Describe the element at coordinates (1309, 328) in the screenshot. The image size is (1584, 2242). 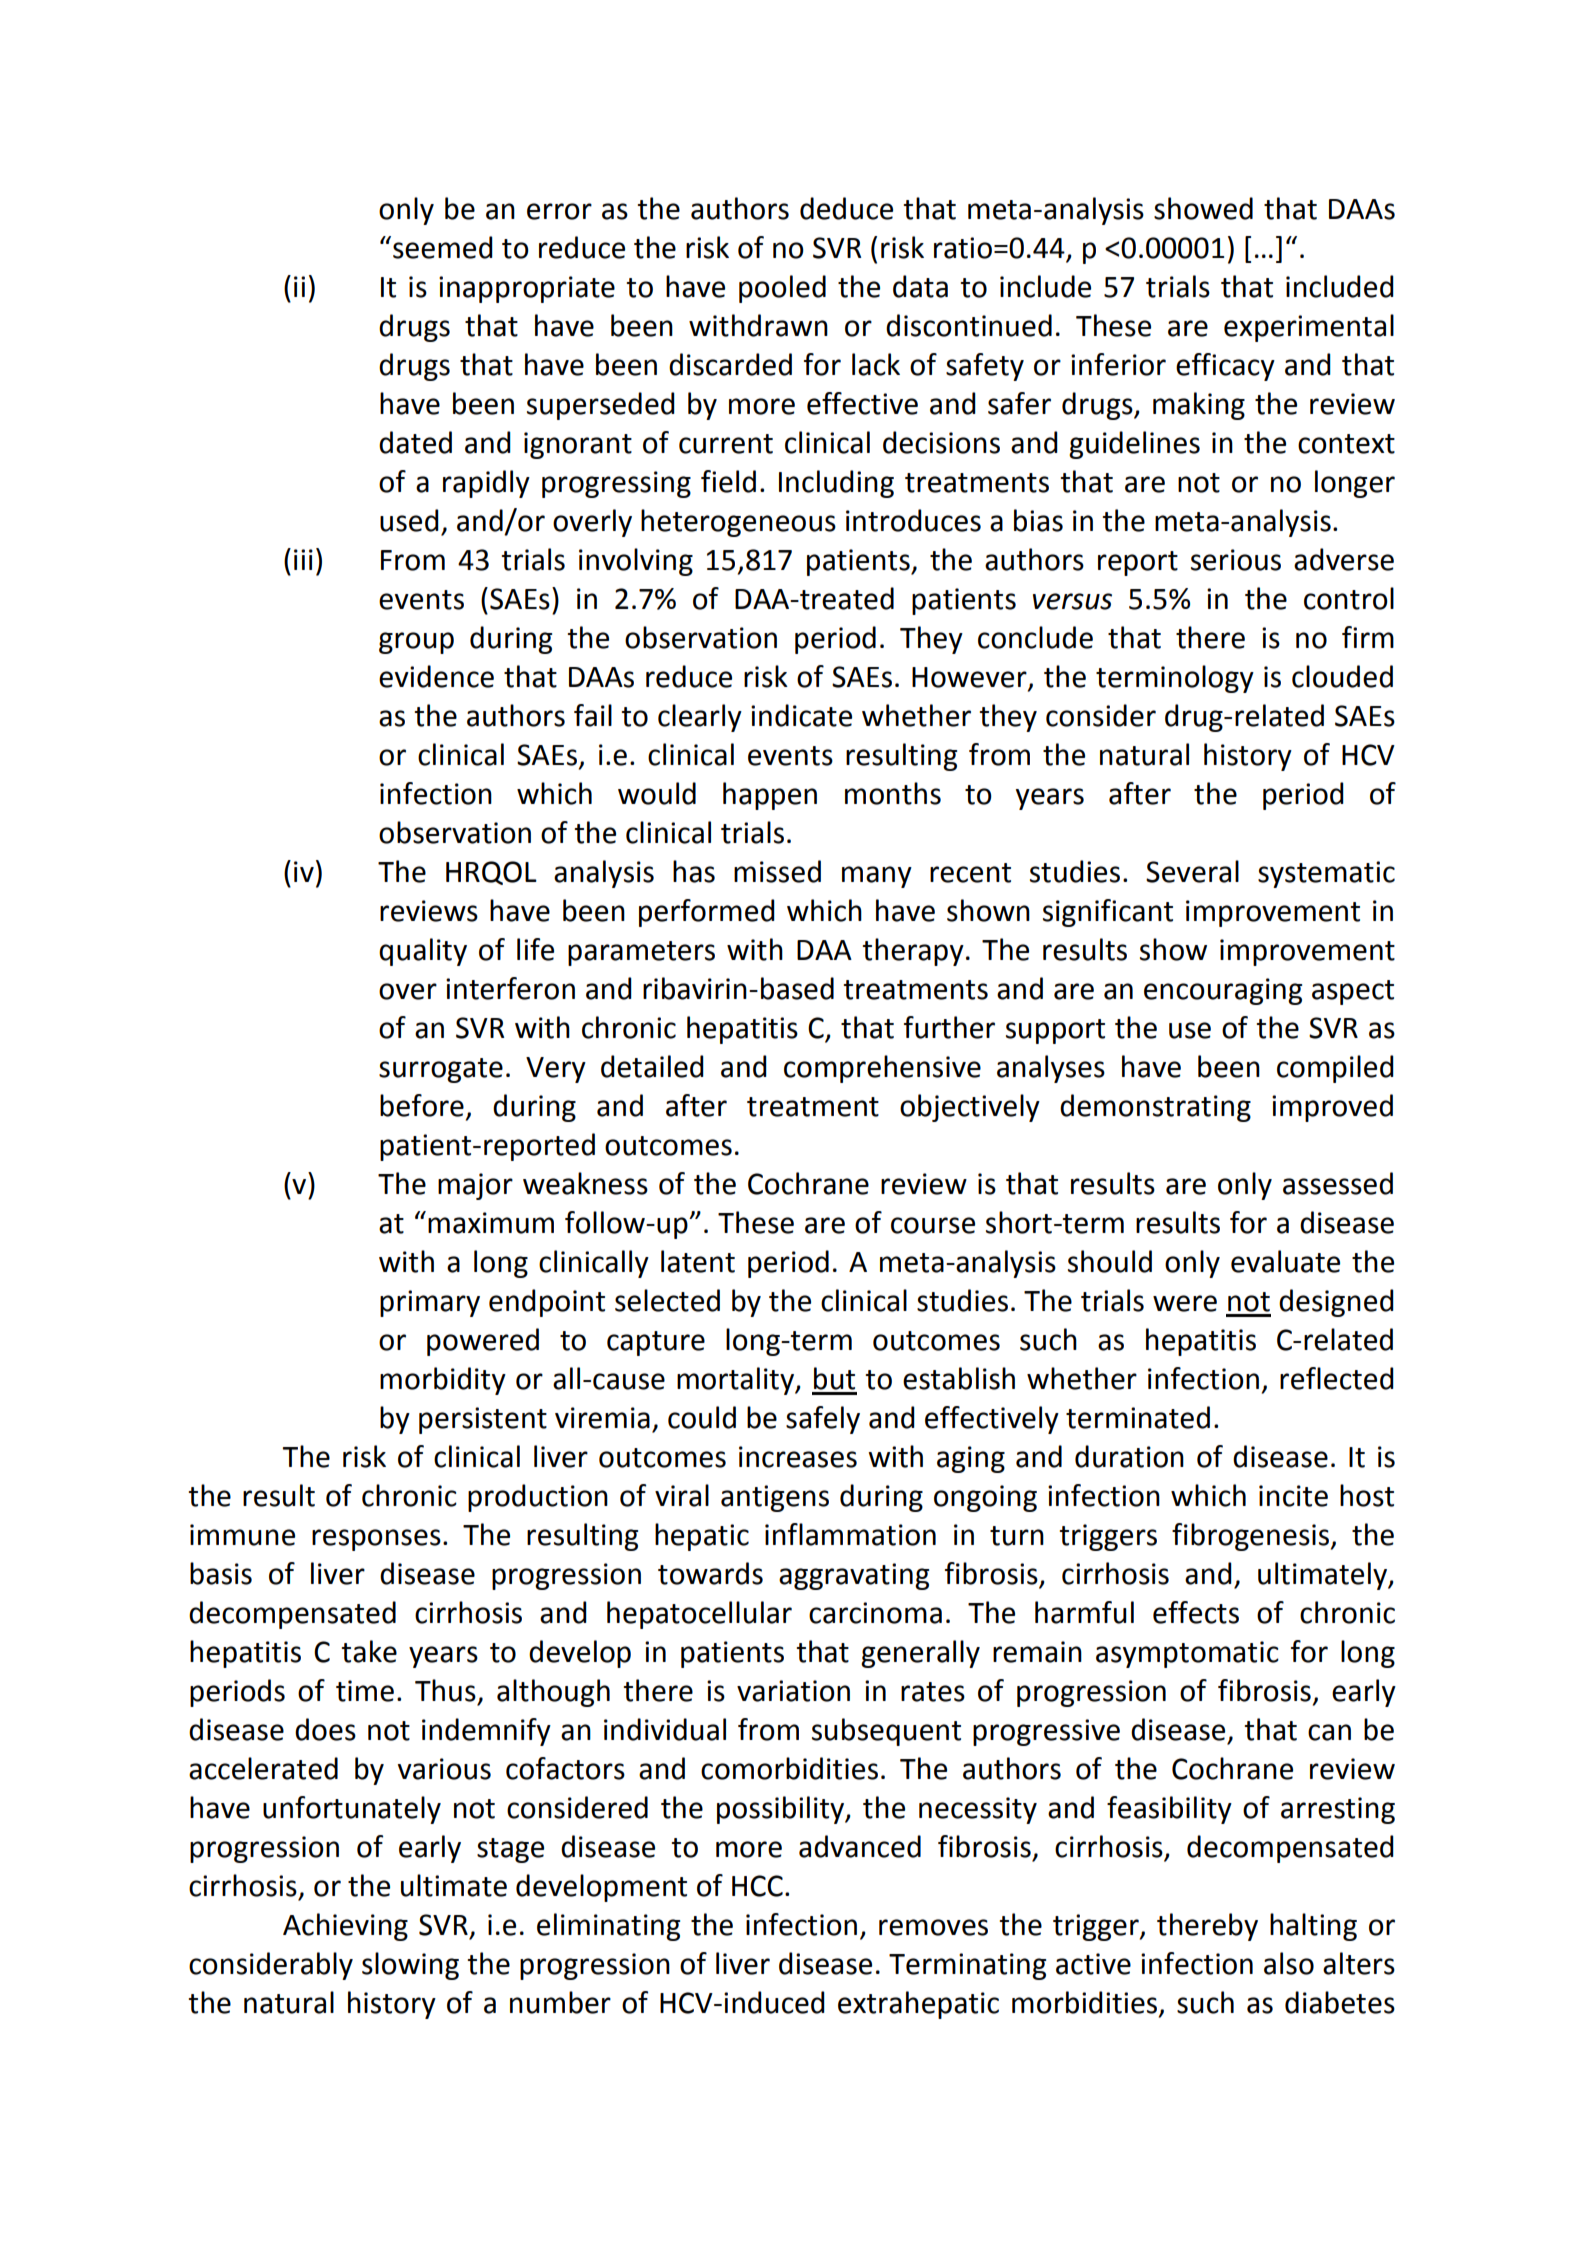
I see `experimental` at that location.
